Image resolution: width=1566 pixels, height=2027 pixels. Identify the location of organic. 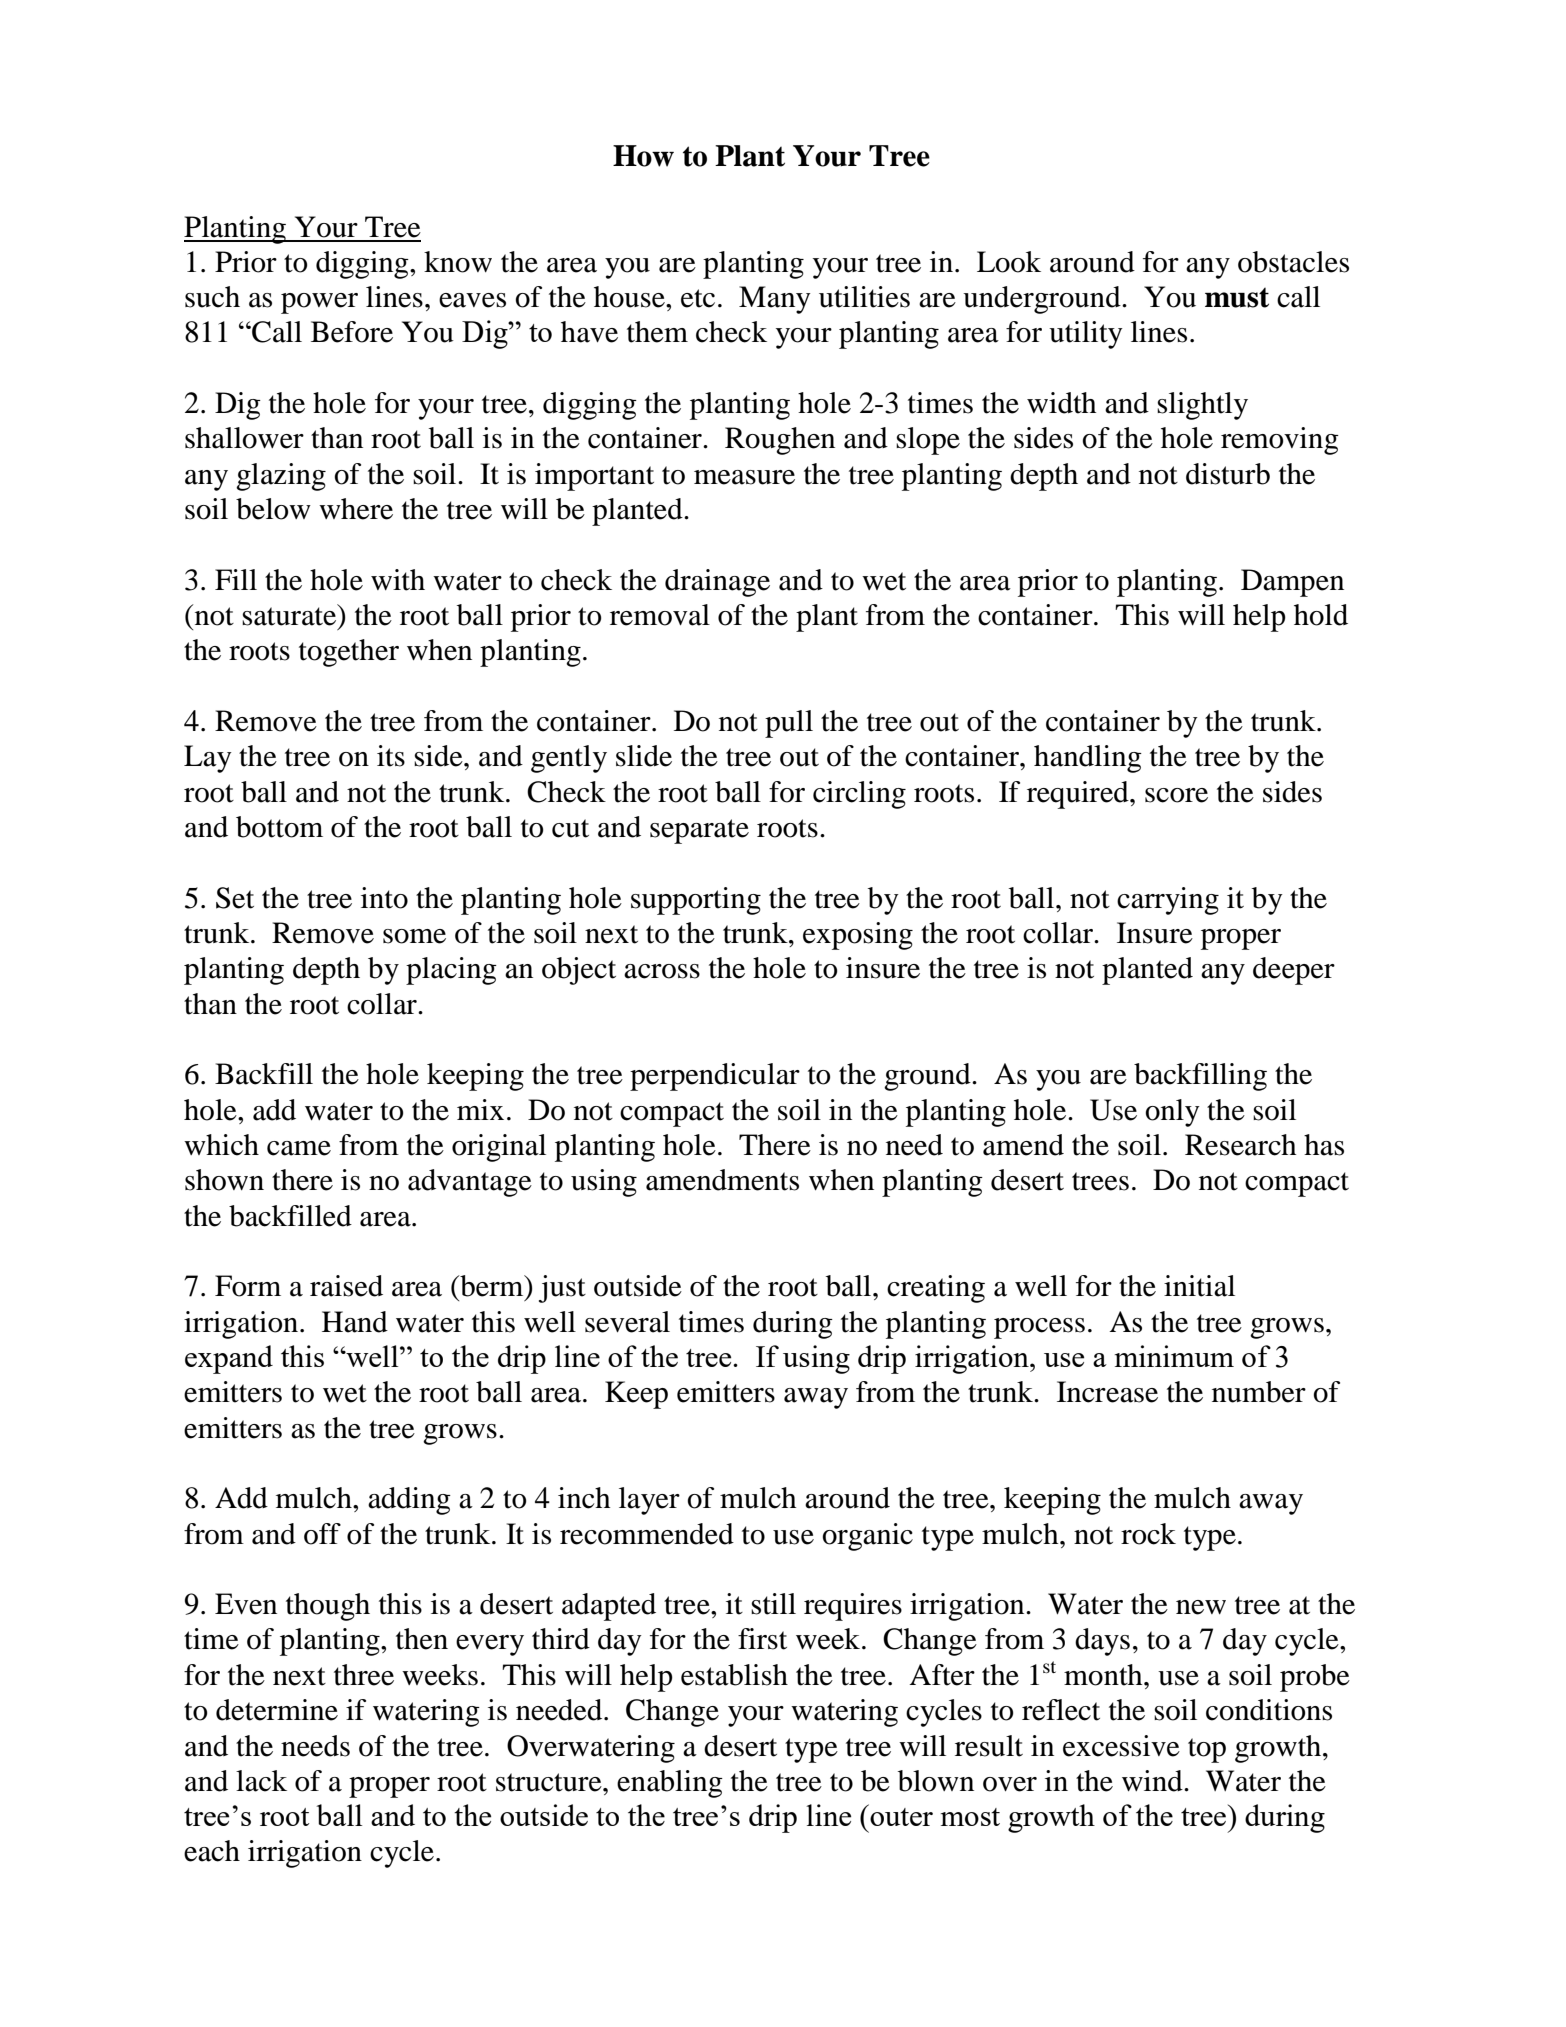
(867, 1537).
